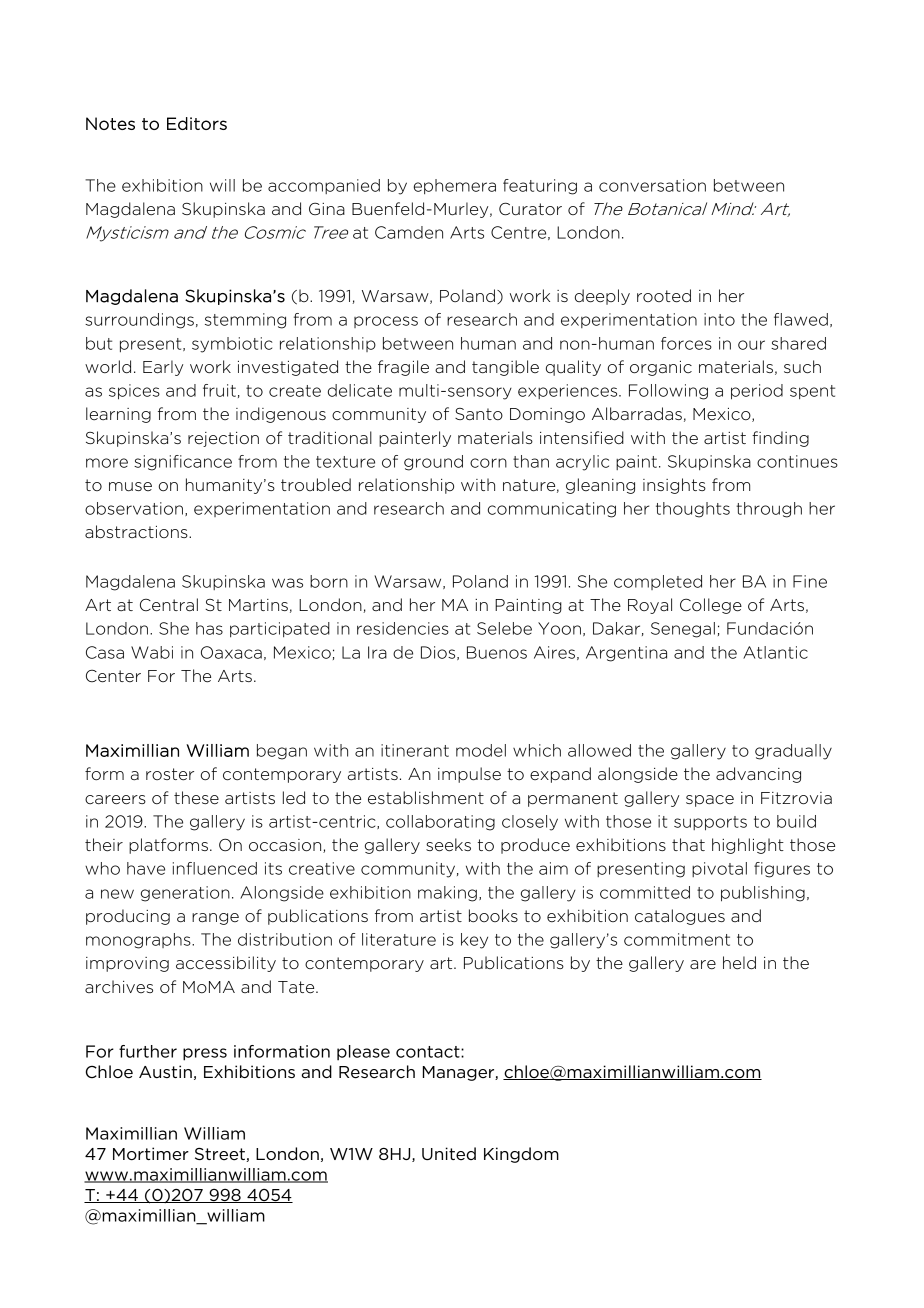  Describe the element at coordinates (479, 414) in the document. I see `Santo` at that location.
